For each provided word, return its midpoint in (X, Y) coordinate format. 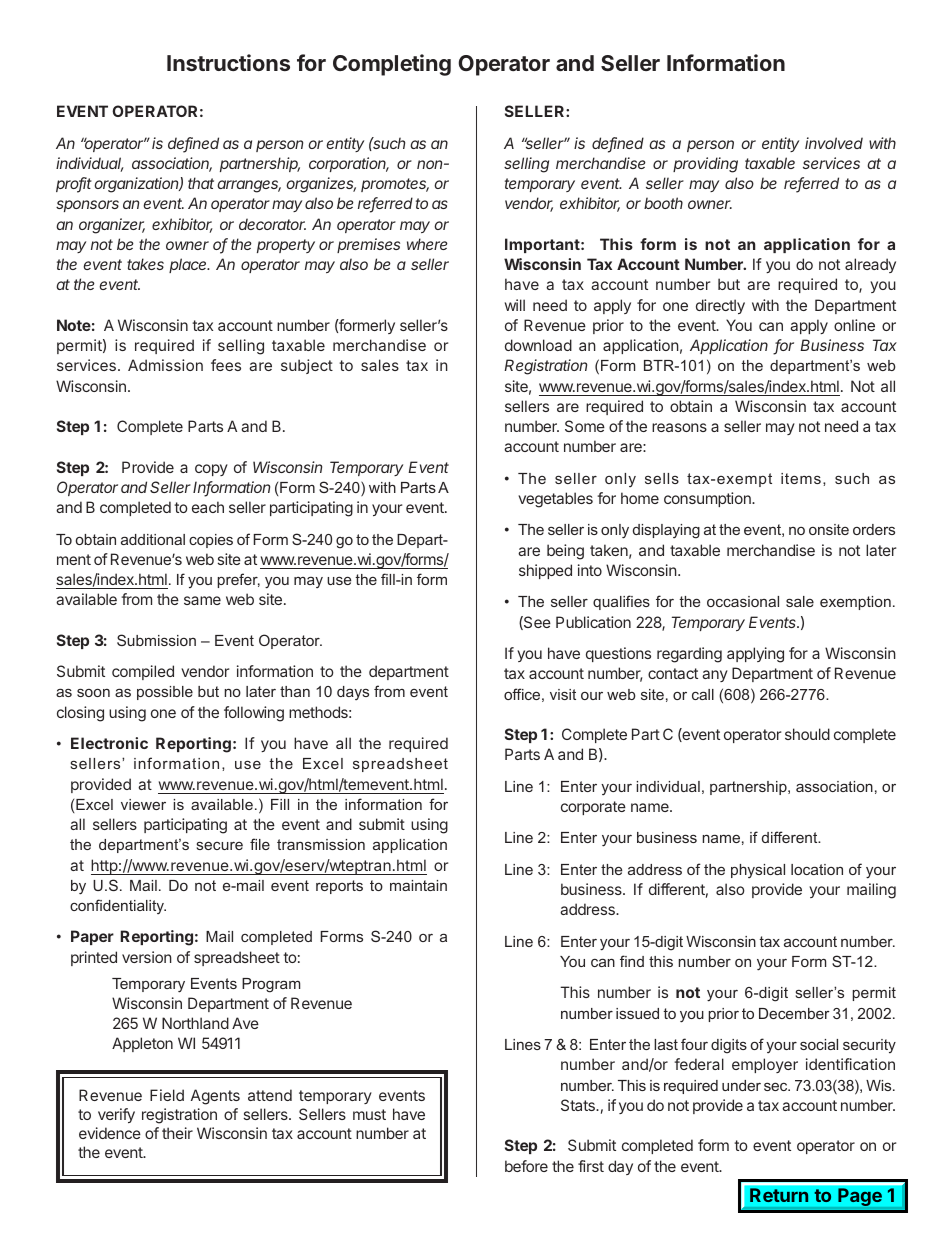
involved (834, 143)
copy (211, 470)
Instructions (228, 62)
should (807, 734)
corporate (593, 808)
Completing (392, 65)
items (801, 478)
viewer (143, 804)
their (177, 1133)
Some (585, 426)
